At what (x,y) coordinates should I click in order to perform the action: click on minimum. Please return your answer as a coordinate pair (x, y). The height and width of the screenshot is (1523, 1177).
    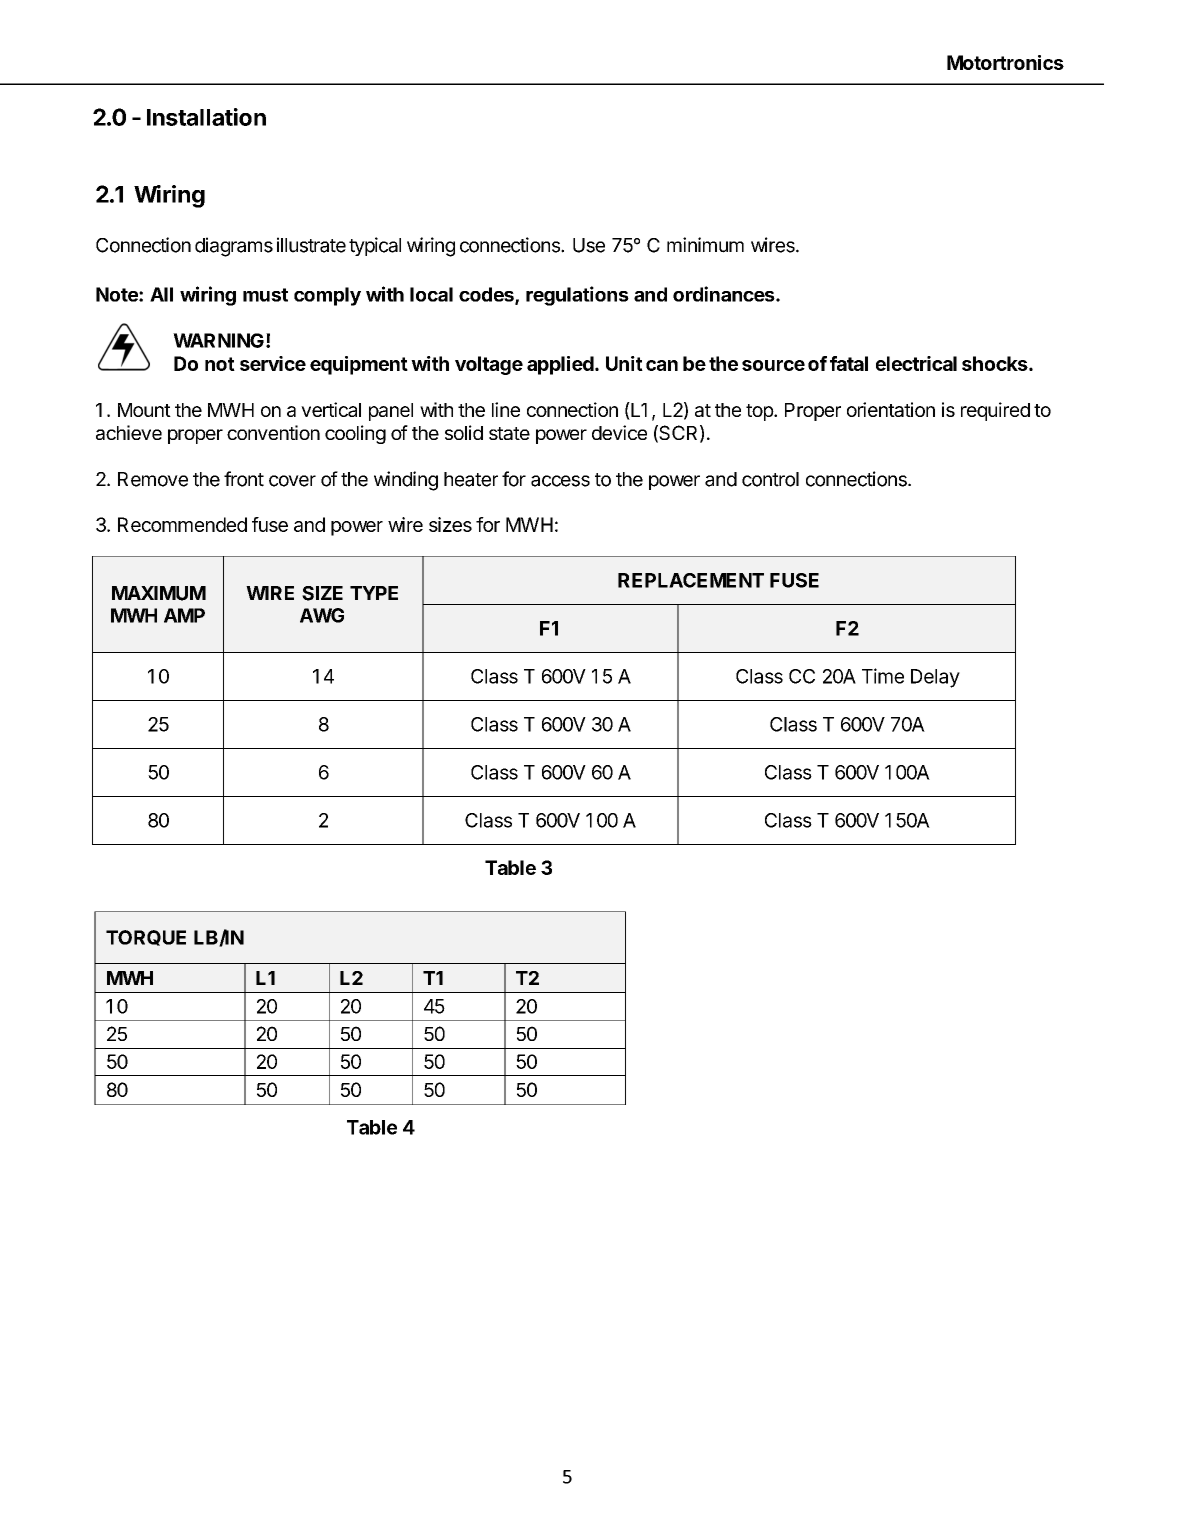
    Looking at the image, I should click on (705, 245).
